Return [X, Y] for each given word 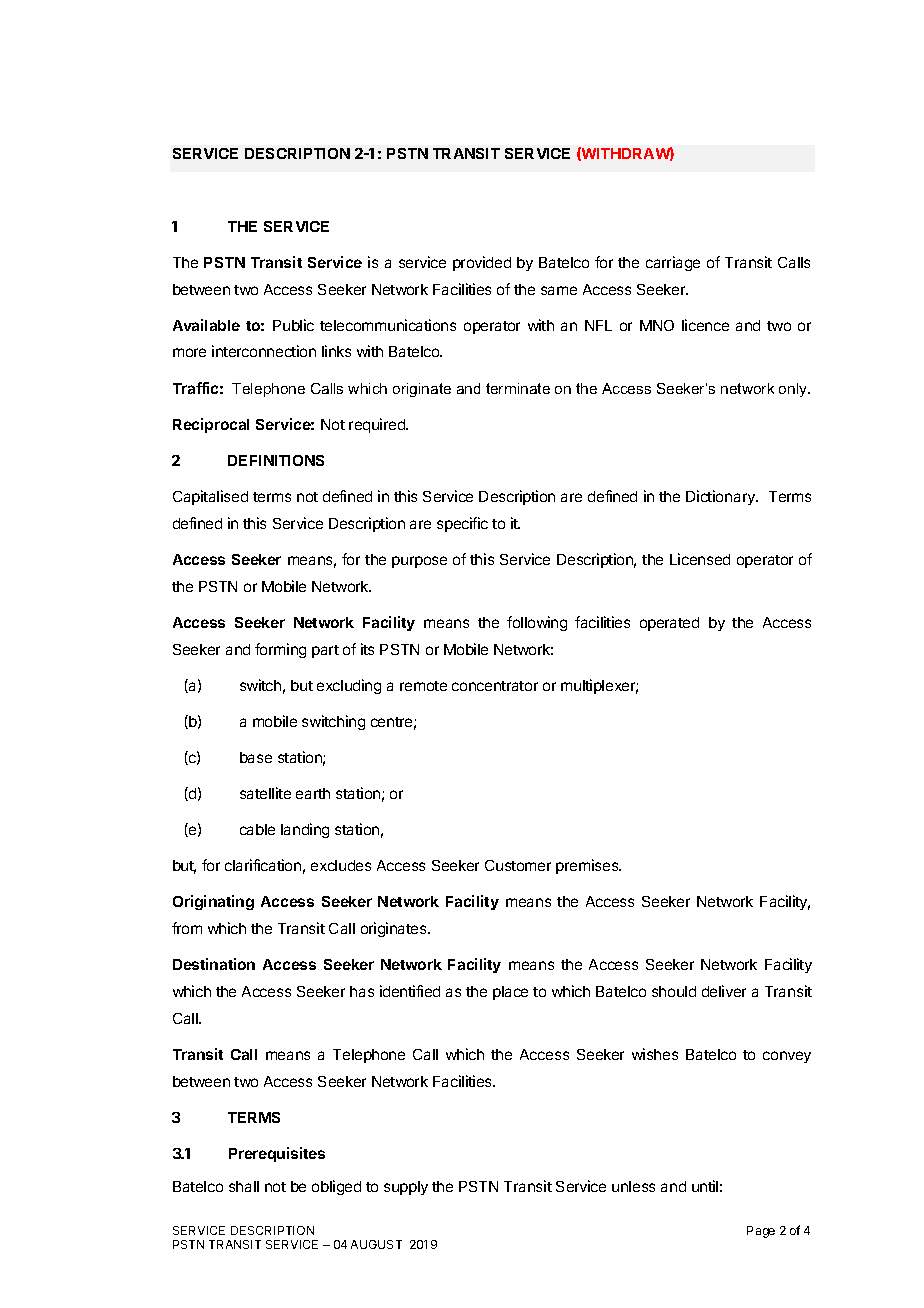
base [256, 757]
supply [406, 1188]
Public [293, 325]
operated [669, 624]
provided [482, 263]
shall [244, 1186]
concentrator [495, 686]
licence [705, 325]
